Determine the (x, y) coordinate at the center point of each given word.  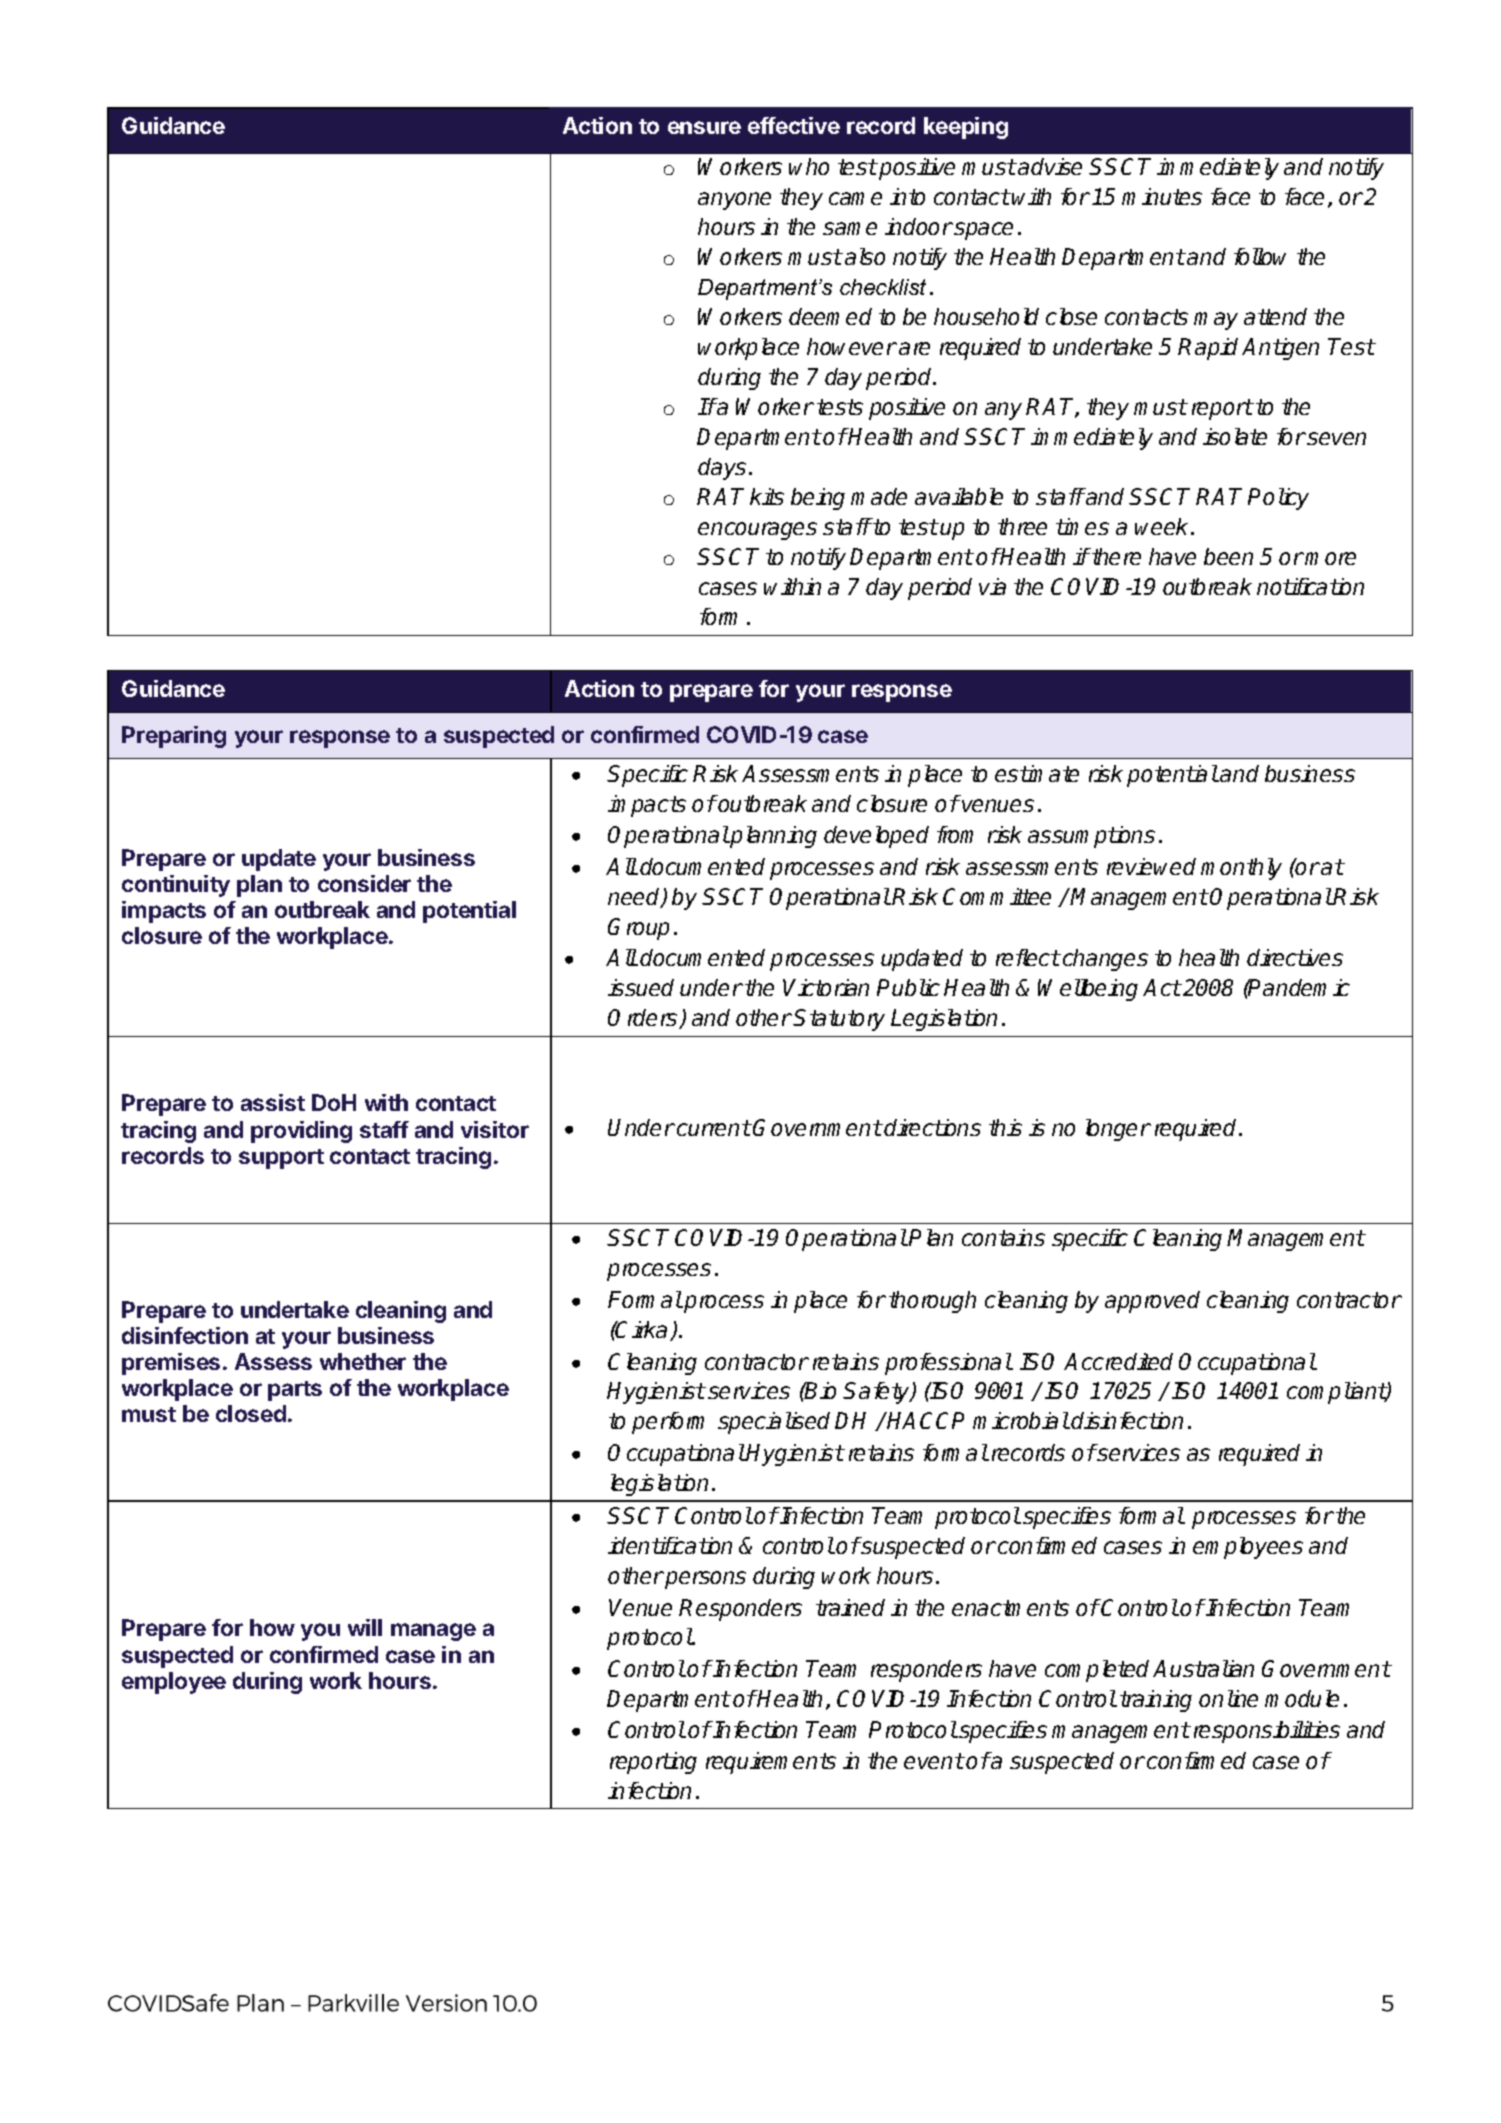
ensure (704, 127)
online (1228, 1698)
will (365, 1627)
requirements (771, 1763)
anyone (734, 201)
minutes (1162, 196)
